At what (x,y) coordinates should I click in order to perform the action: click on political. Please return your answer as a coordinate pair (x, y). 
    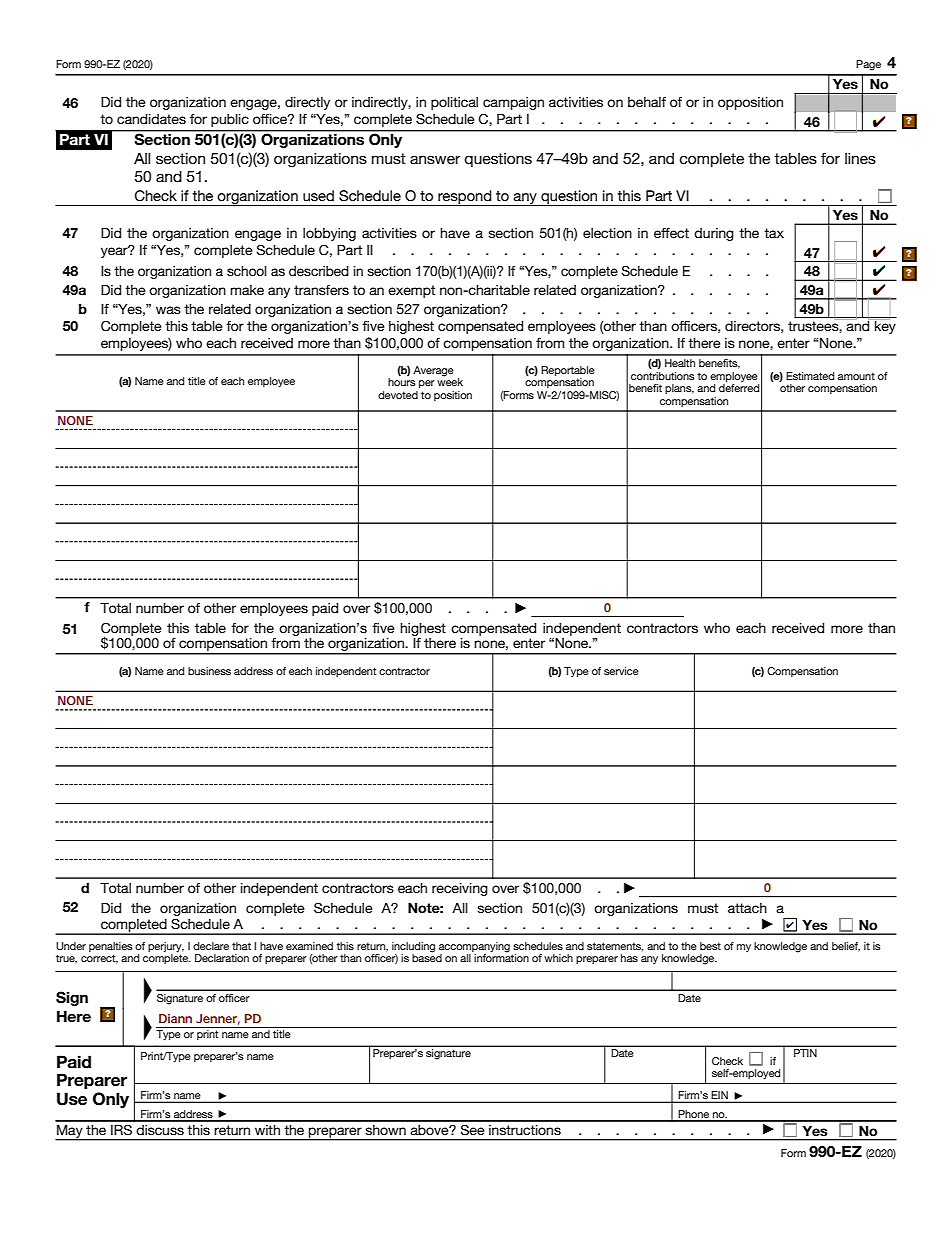
    Looking at the image, I should click on (454, 103).
